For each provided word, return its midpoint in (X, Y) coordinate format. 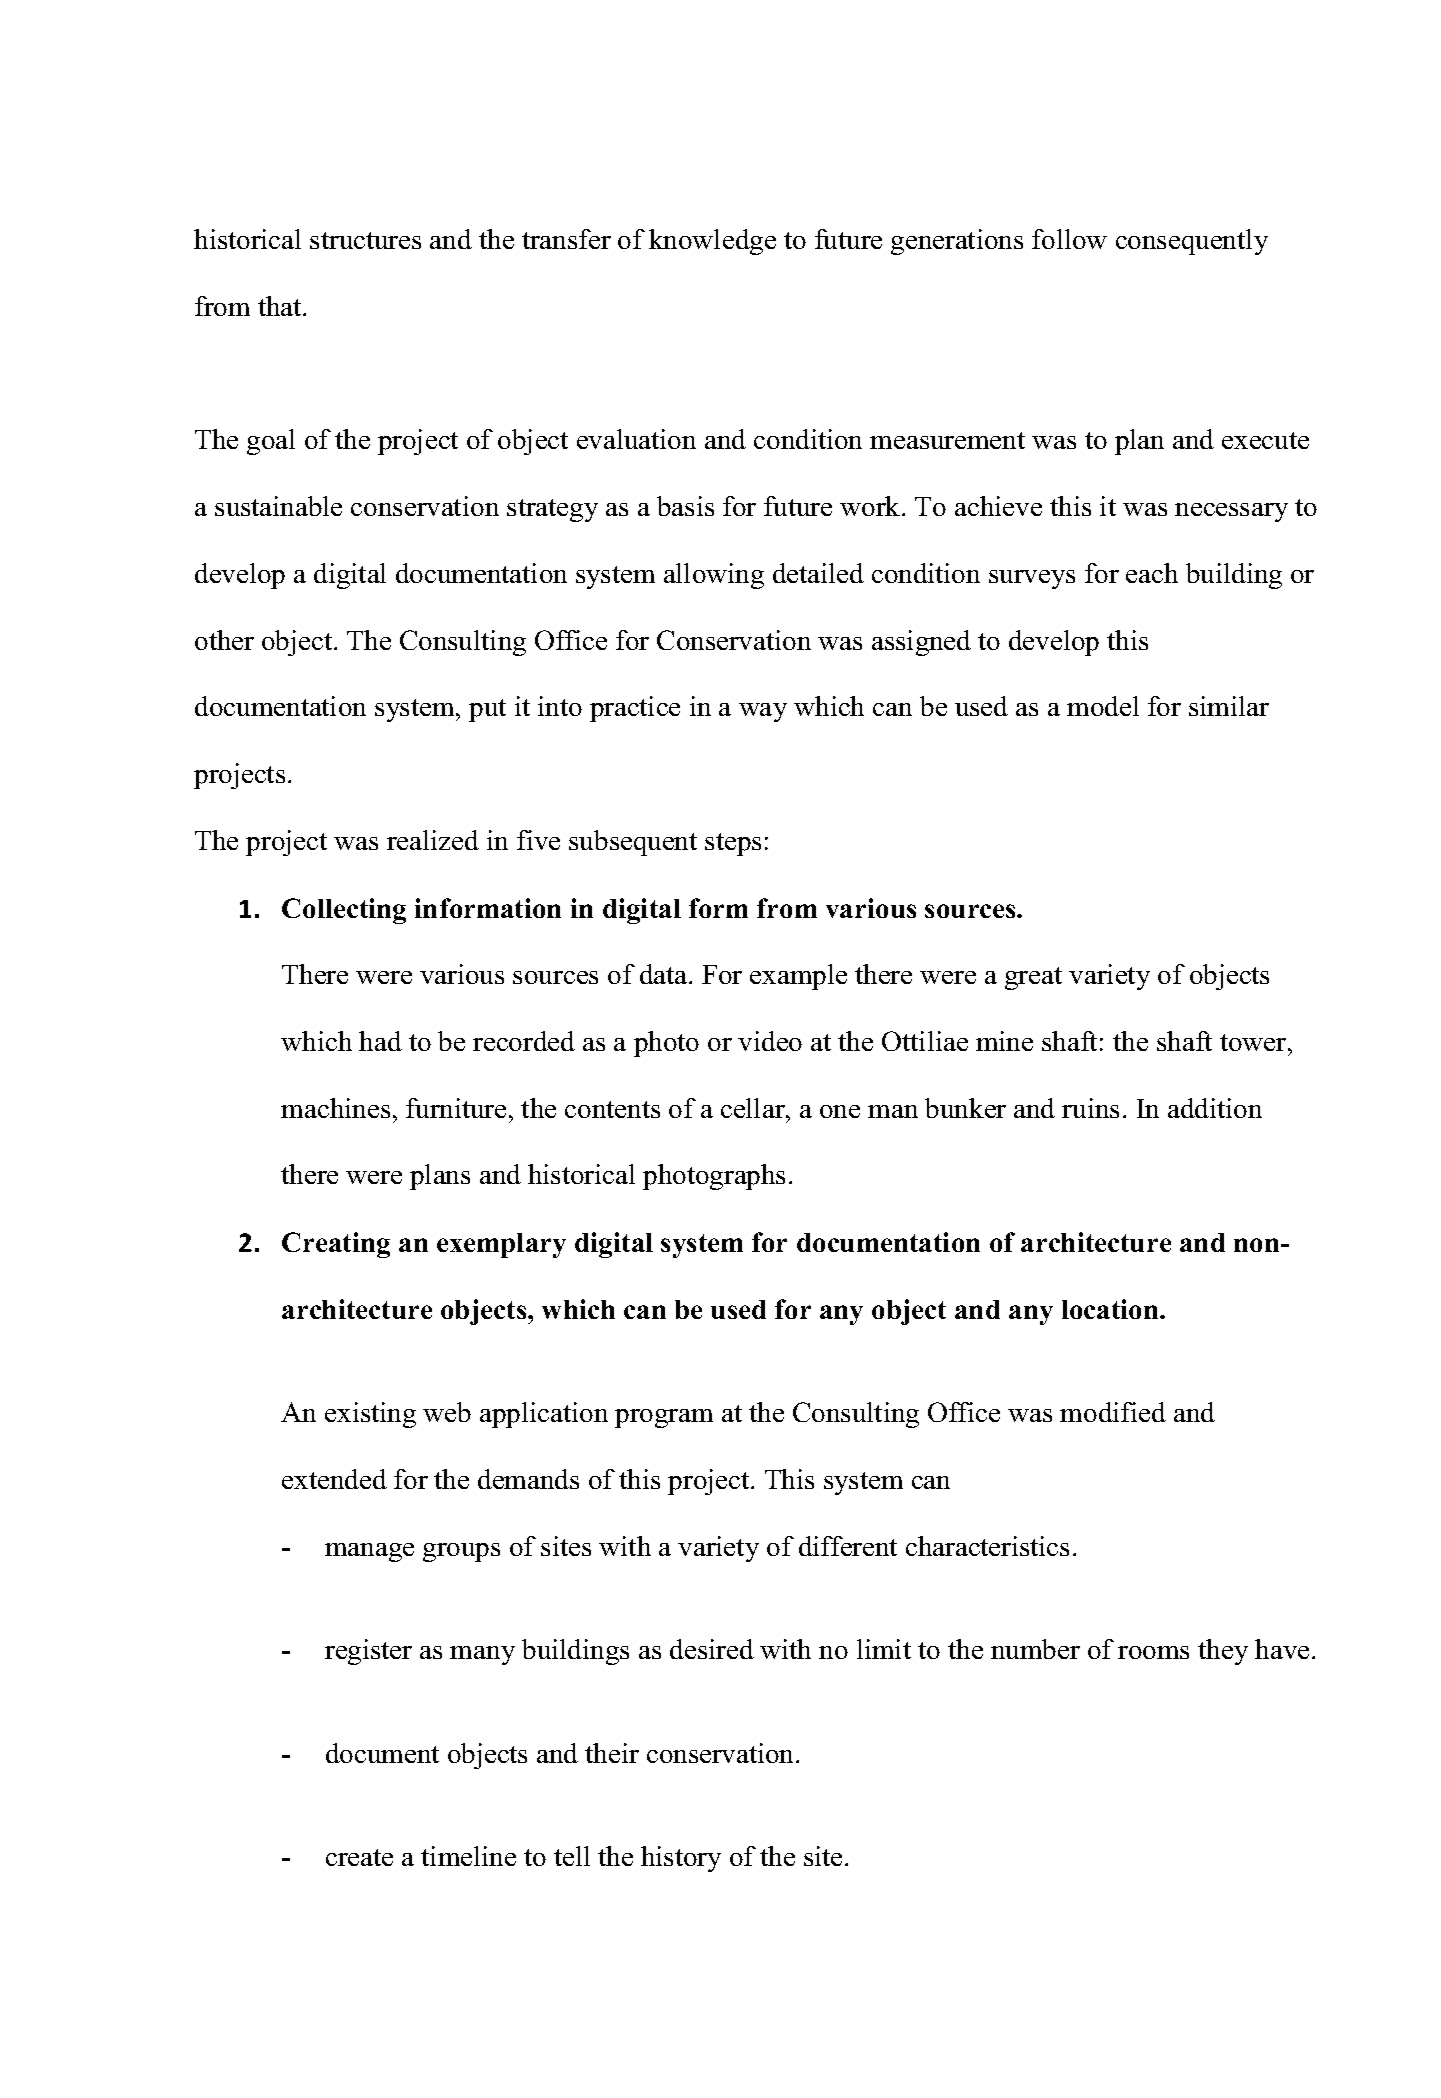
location (1111, 1309)
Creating (336, 1245)
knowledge (712, 242)
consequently (1192, 242)
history (681, 1859)
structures (365, 240)
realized (433, 840)
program (664, 1418)
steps (733, 844)
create (359, 1857)
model (1103, 706)
